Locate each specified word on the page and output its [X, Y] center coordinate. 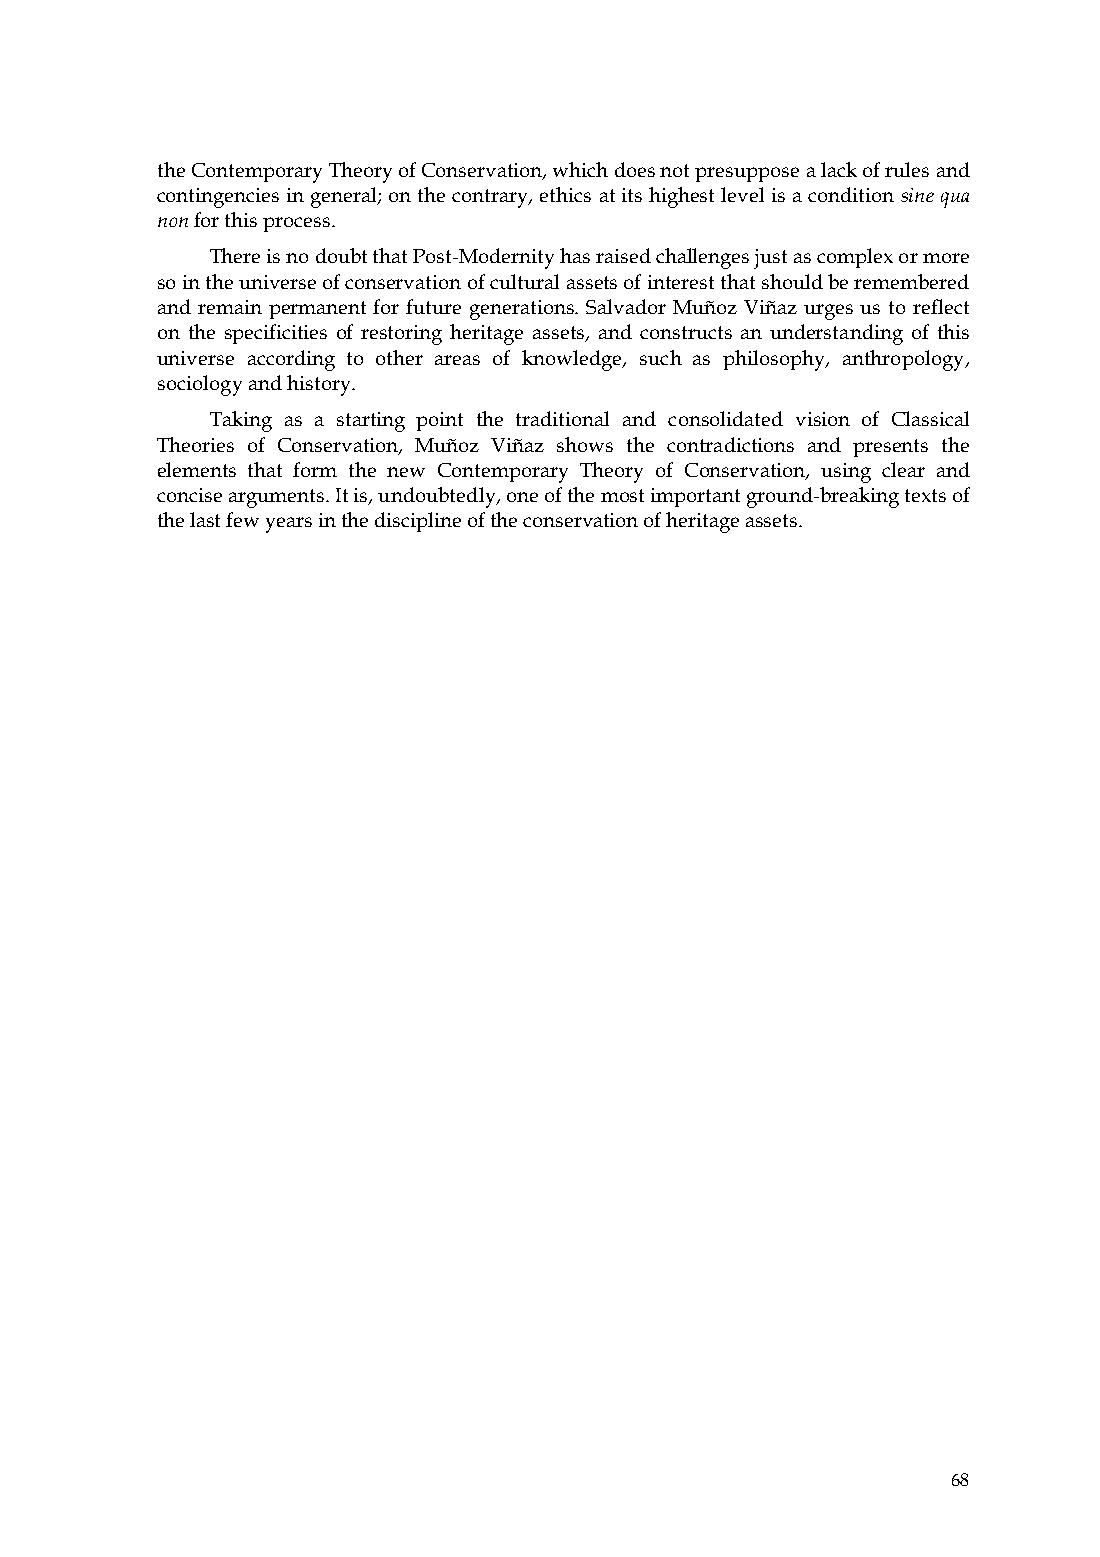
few [242, 519]
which [580, 169]
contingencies [218, 198]
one [522, 497]
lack [839, 169]
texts [925, 495]
